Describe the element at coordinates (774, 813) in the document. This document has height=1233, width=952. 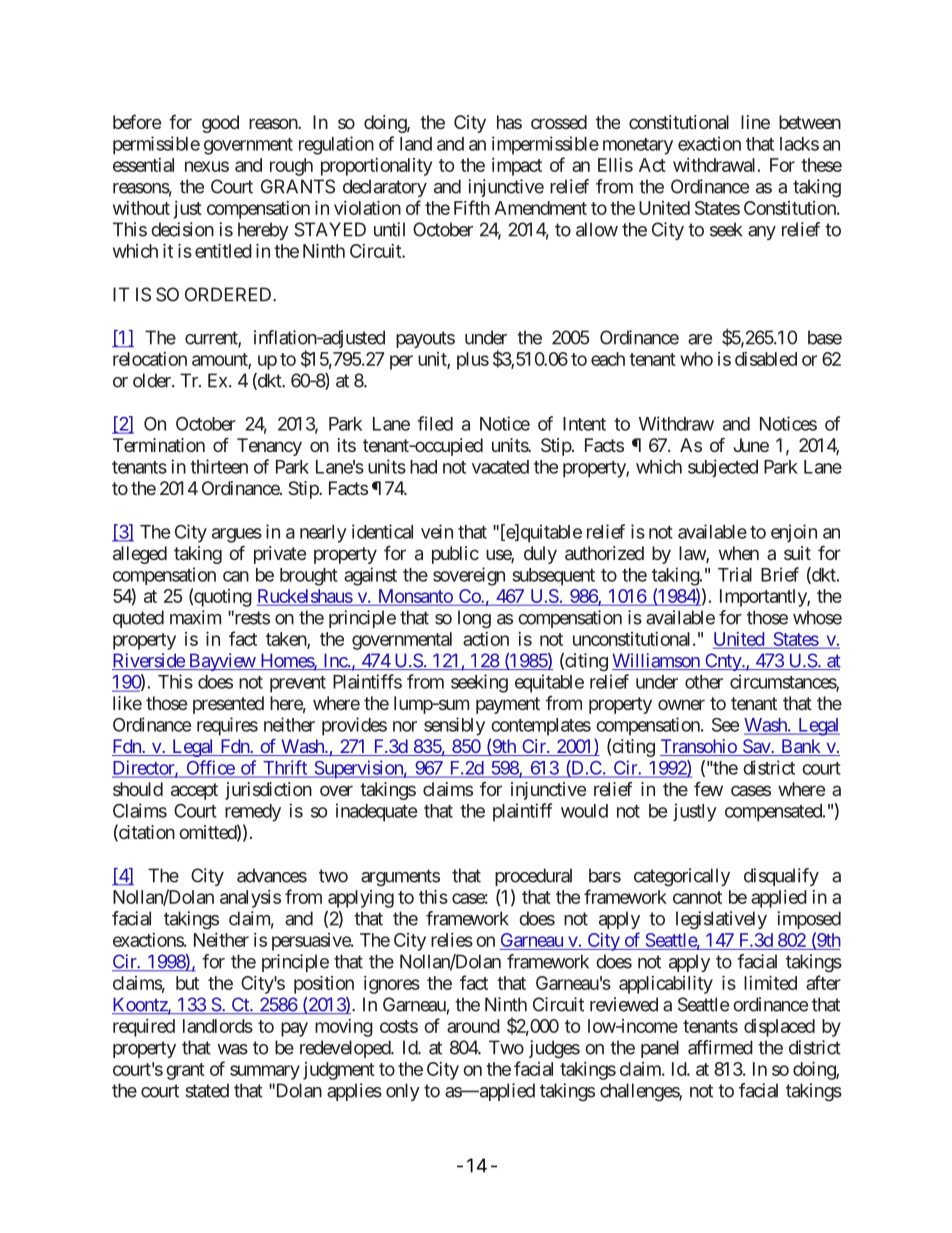
I see `compensated` at that location.
